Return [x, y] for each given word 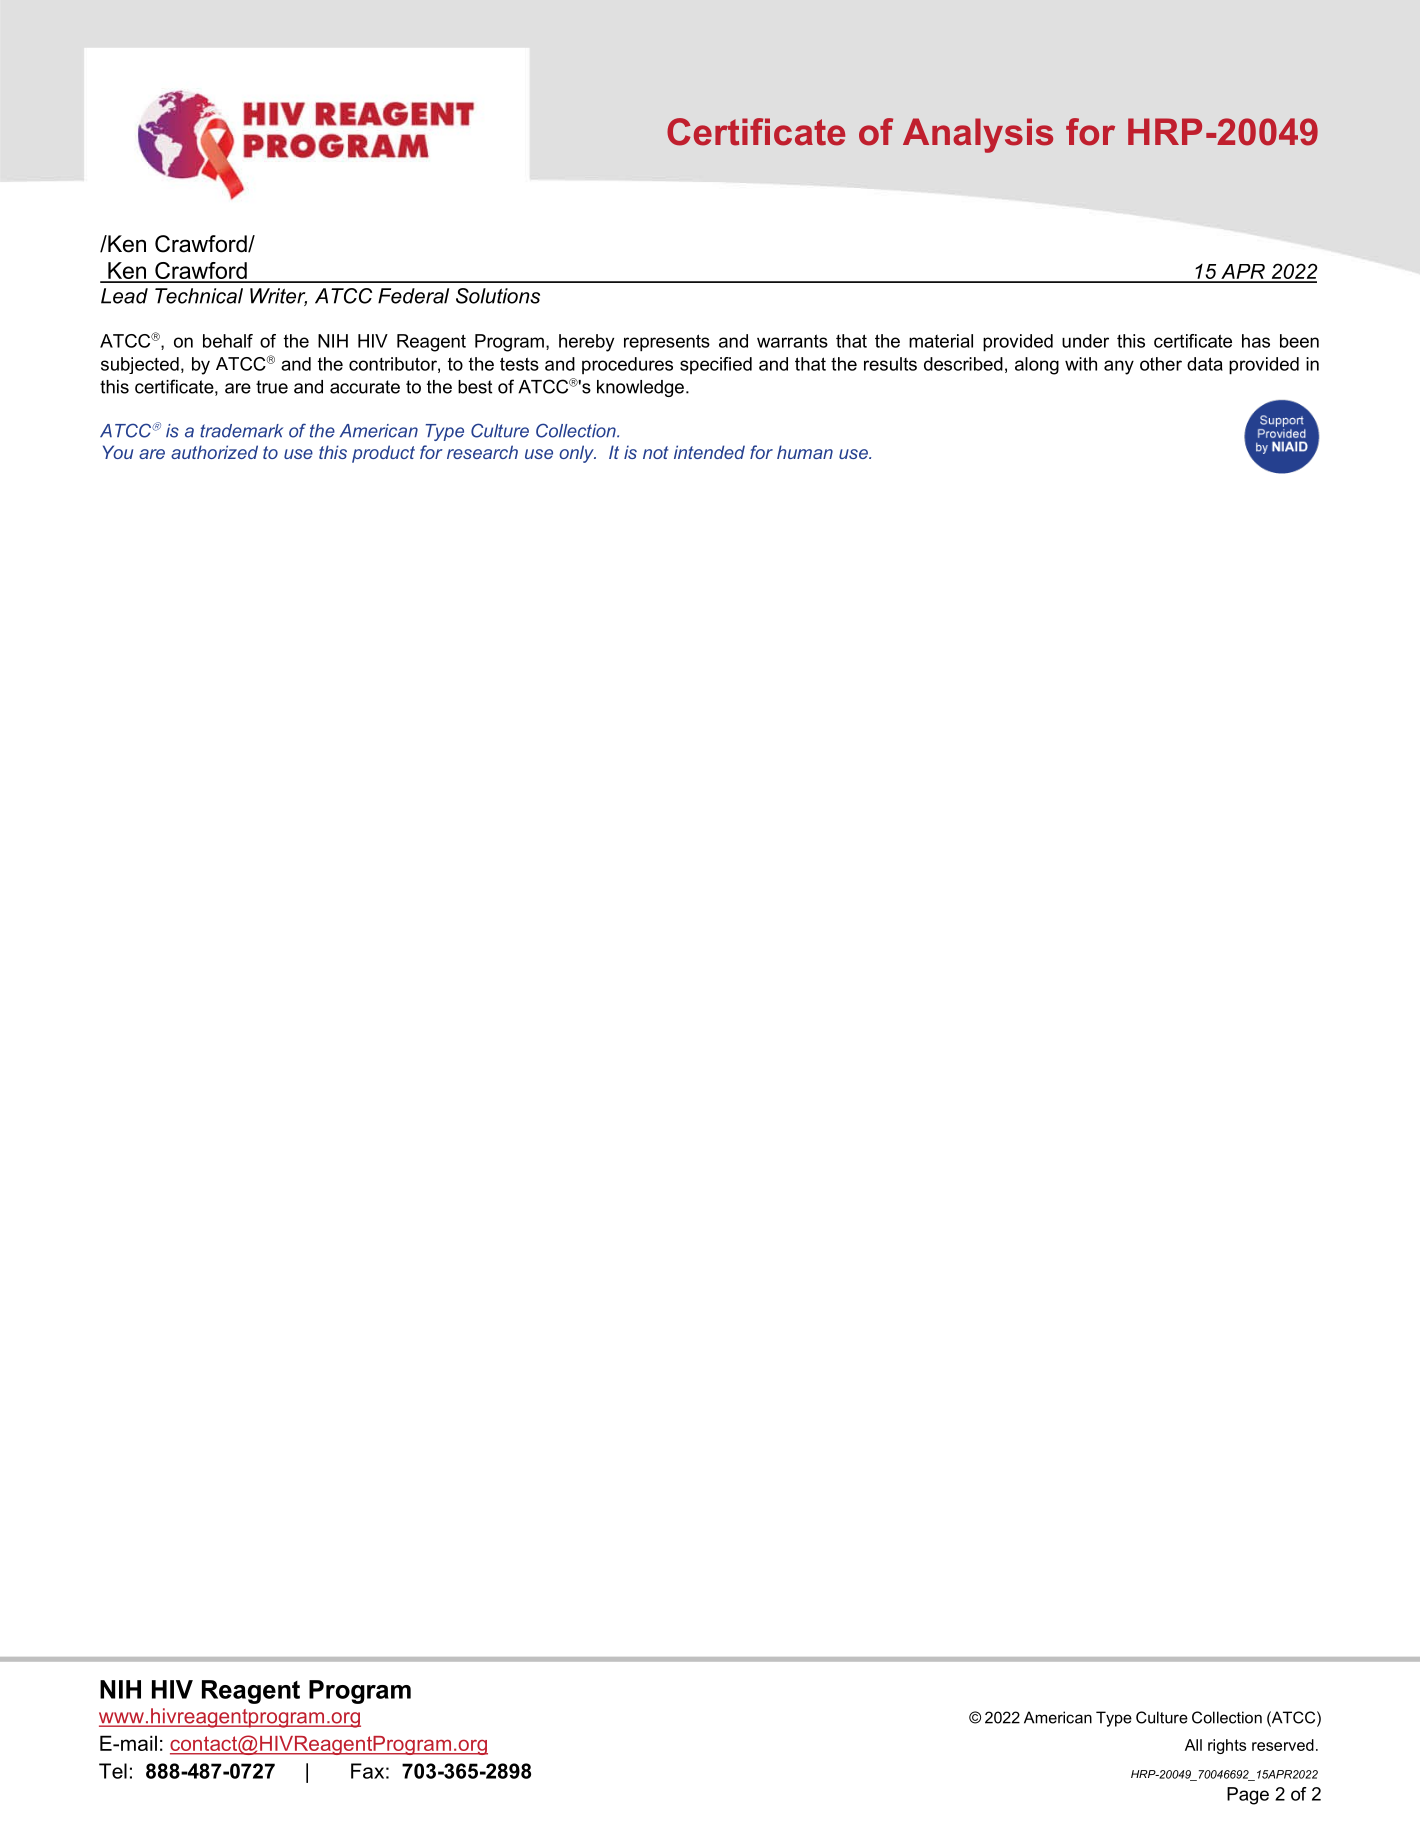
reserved [1283, 1745]
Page [1248, 1796]
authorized [214, 452]
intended [709, 452]
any [1119, 367]
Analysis [978, 135]
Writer [278, 297]
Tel [113, 1771]
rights [1227, 1746]
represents [667, 343]
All [1193, 1745]
